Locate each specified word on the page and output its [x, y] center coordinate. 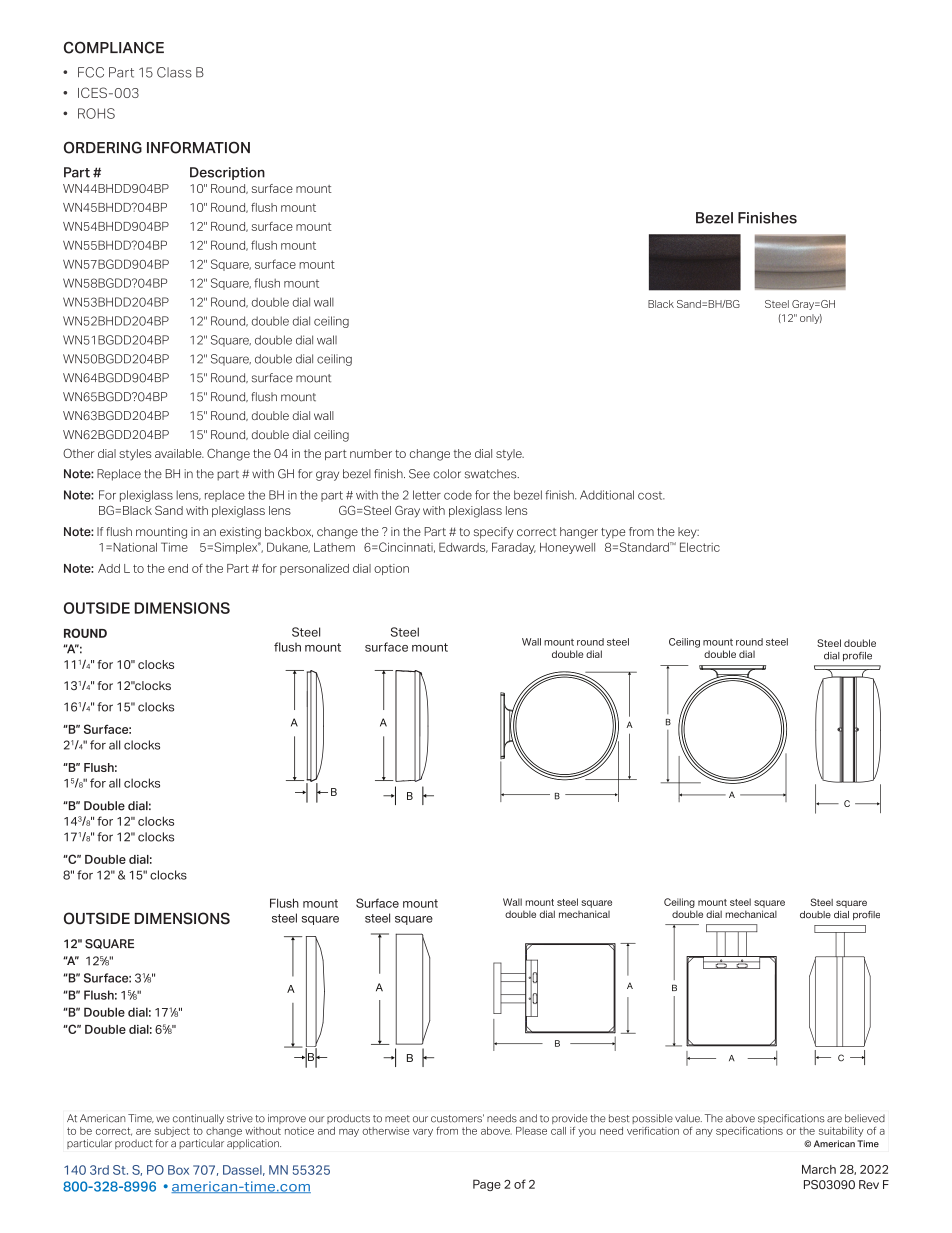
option [391, 569]
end [178, 568]
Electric [700, 547]
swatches [492, 474]
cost [651, 495]
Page [487, 1185]
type [613, 533]
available [179, 453]
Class [174, 72]
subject [172, 1132]
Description [227, 173]
